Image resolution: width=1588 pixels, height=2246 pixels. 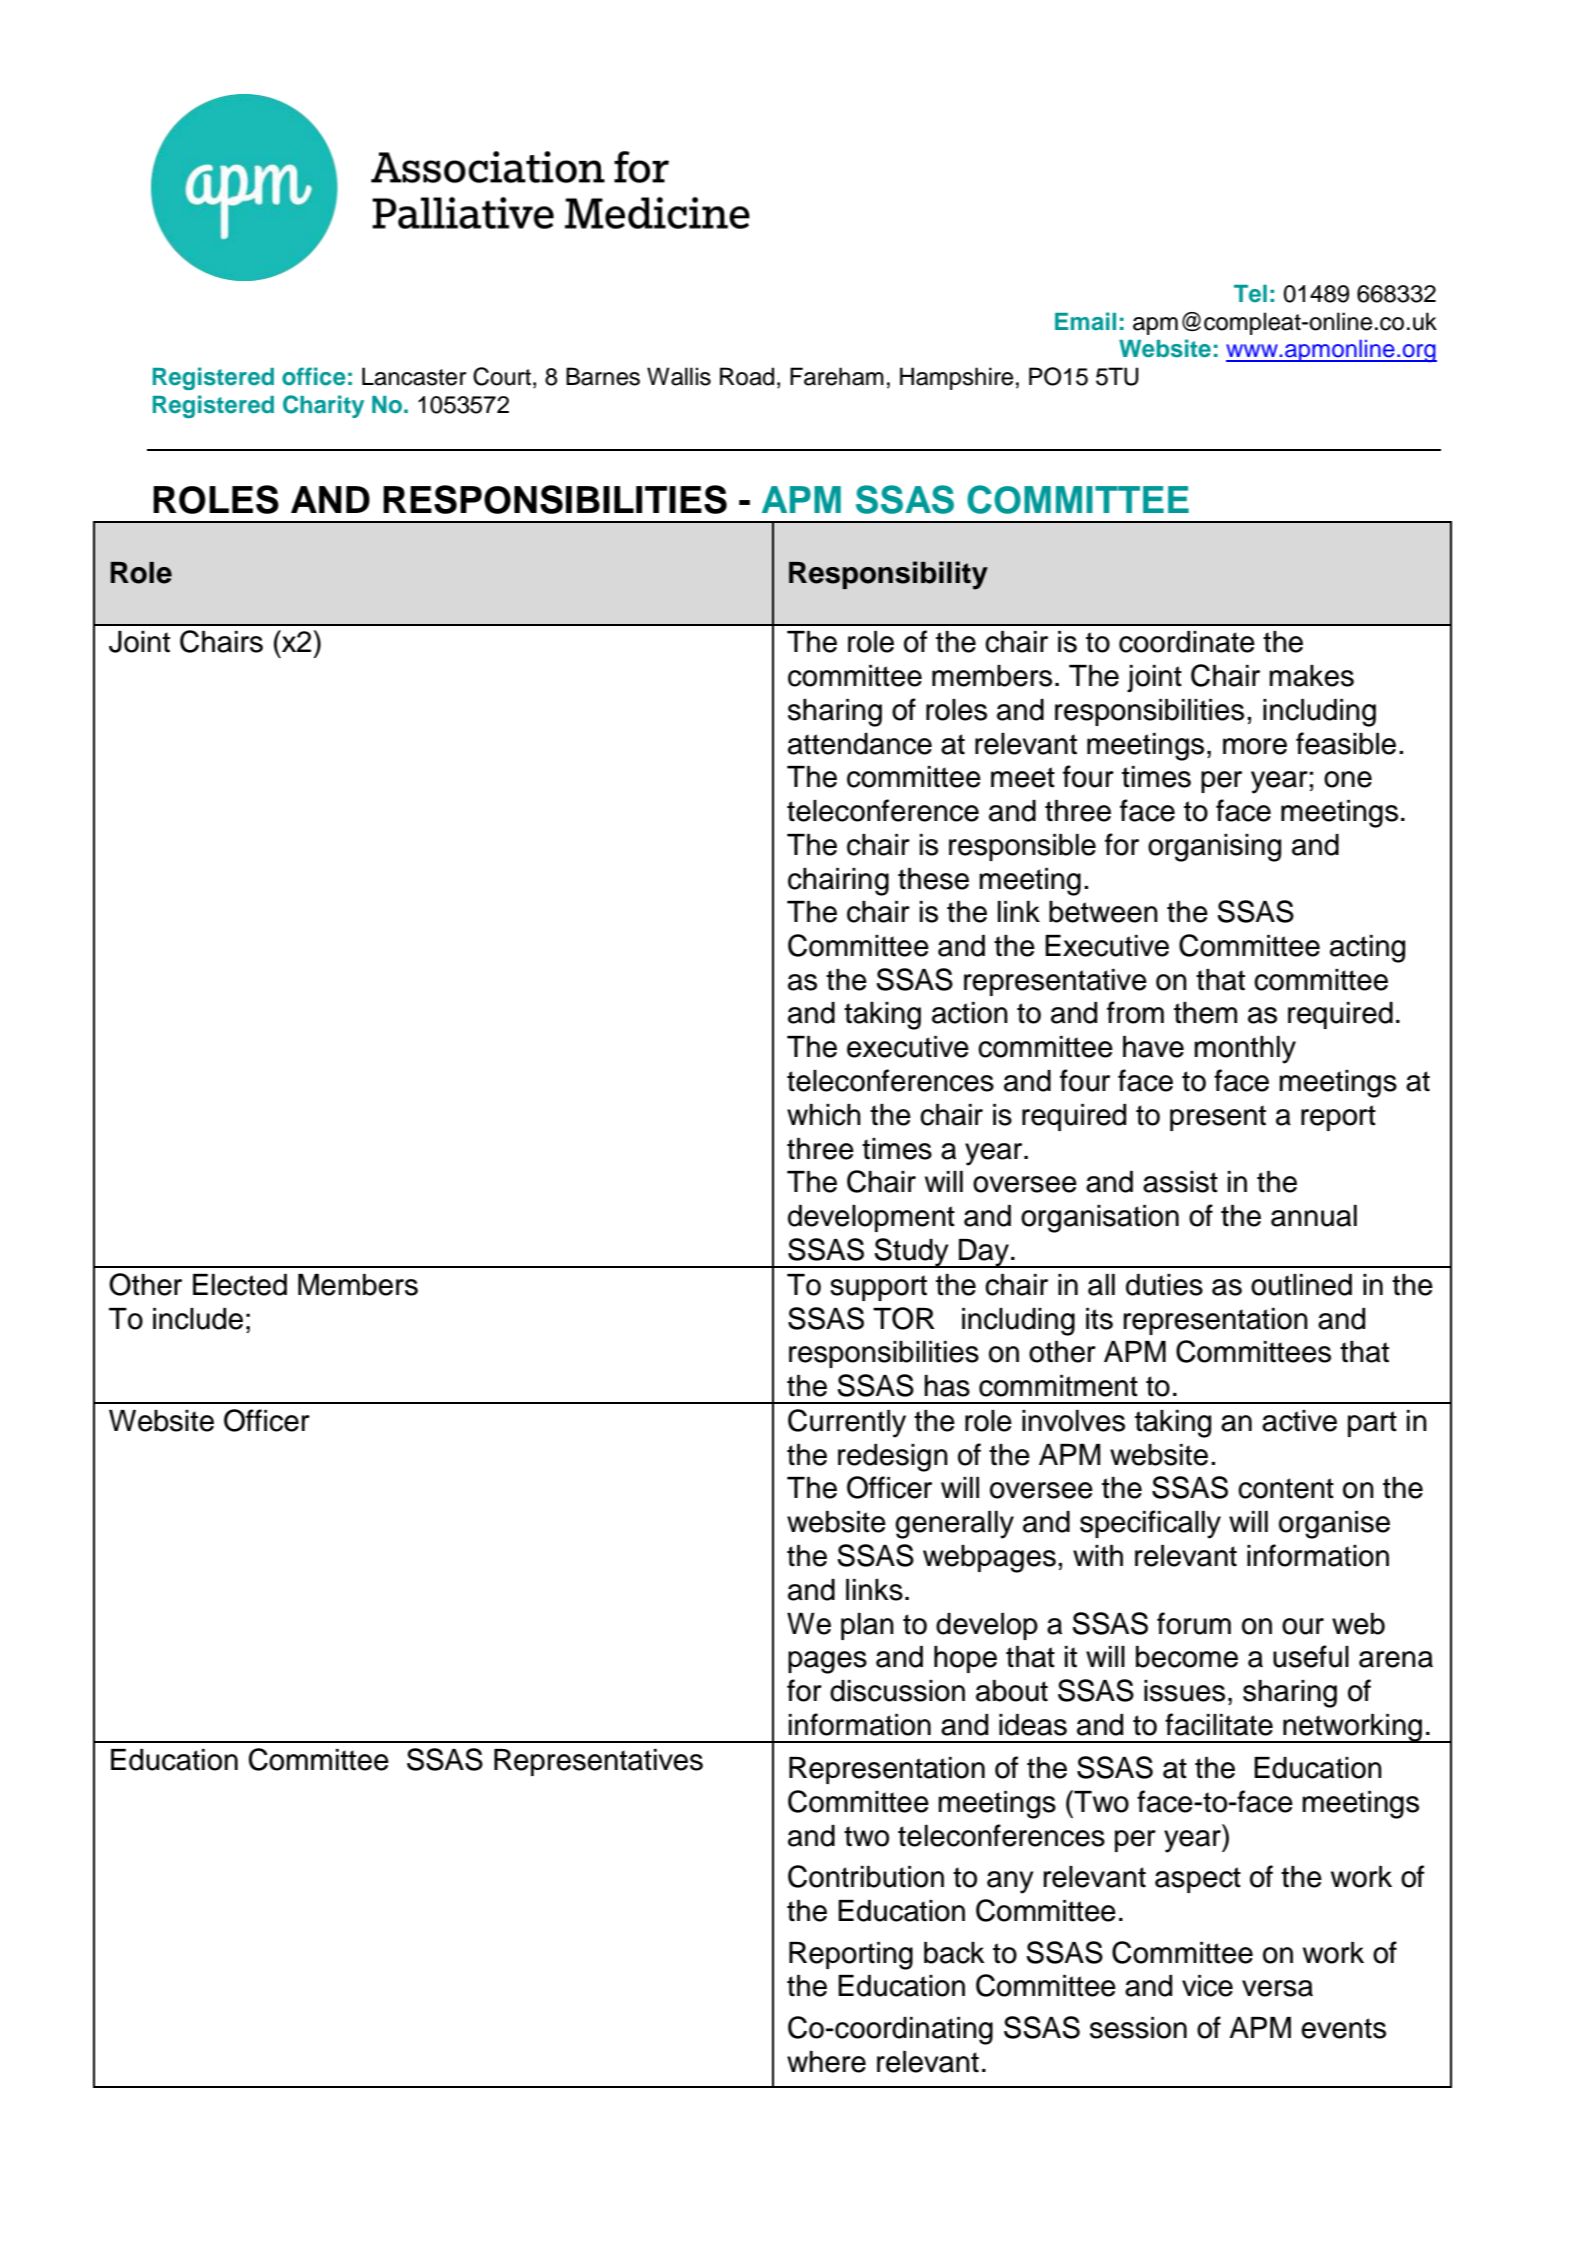 What do you see at coordinates (323, 406) in the page?
I see `Charity` at bounding box center [323, 406].
